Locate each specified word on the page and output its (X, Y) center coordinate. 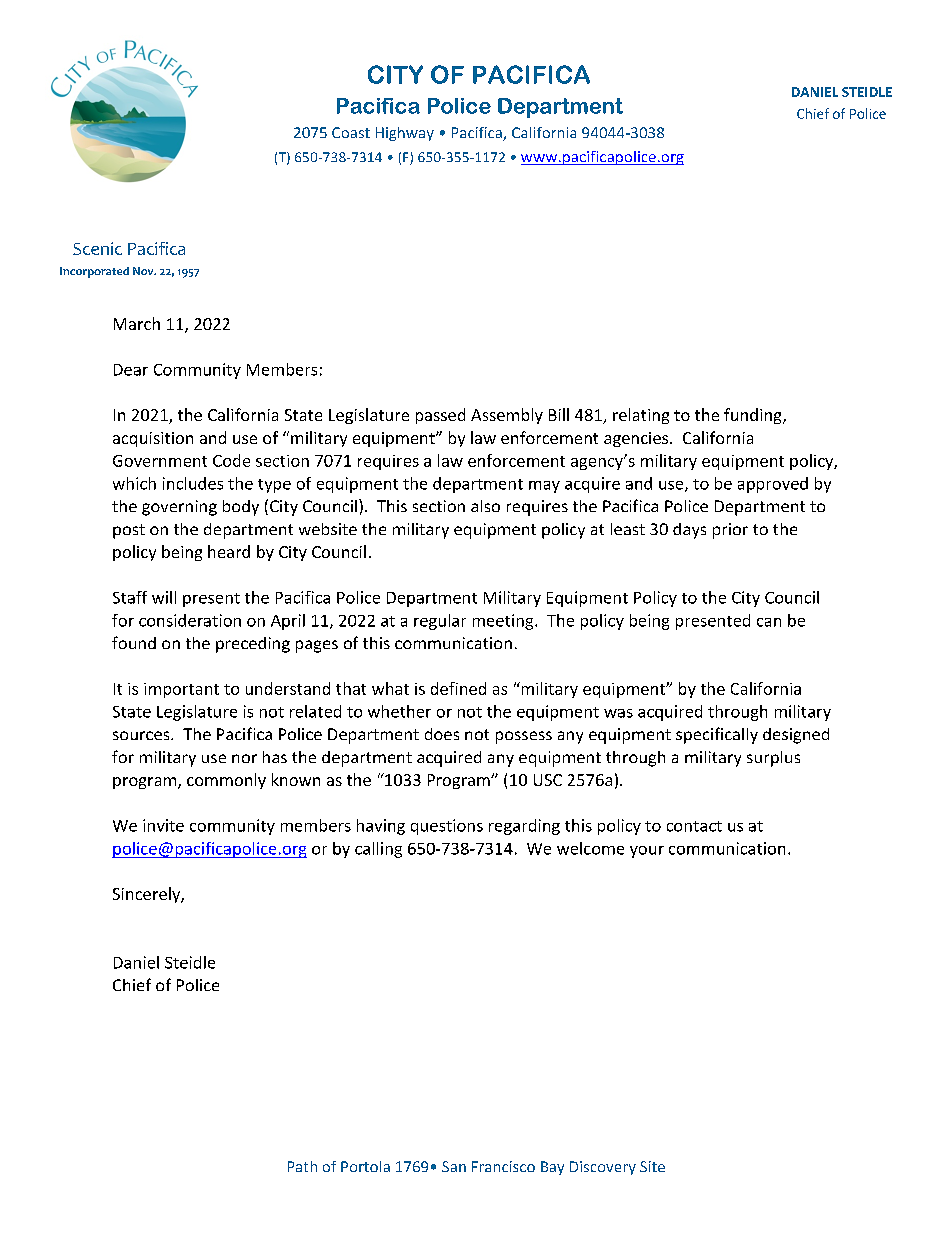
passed (440, 416)
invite (163, 825)
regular (440, 622)
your (647, 852)
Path (302, 1166)
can (769, 622)
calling (378, 850)
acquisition (153, 439)
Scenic (97, 248)
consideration (190, 620)
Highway (405, 134)
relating (641, 416)
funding (754, 416)
